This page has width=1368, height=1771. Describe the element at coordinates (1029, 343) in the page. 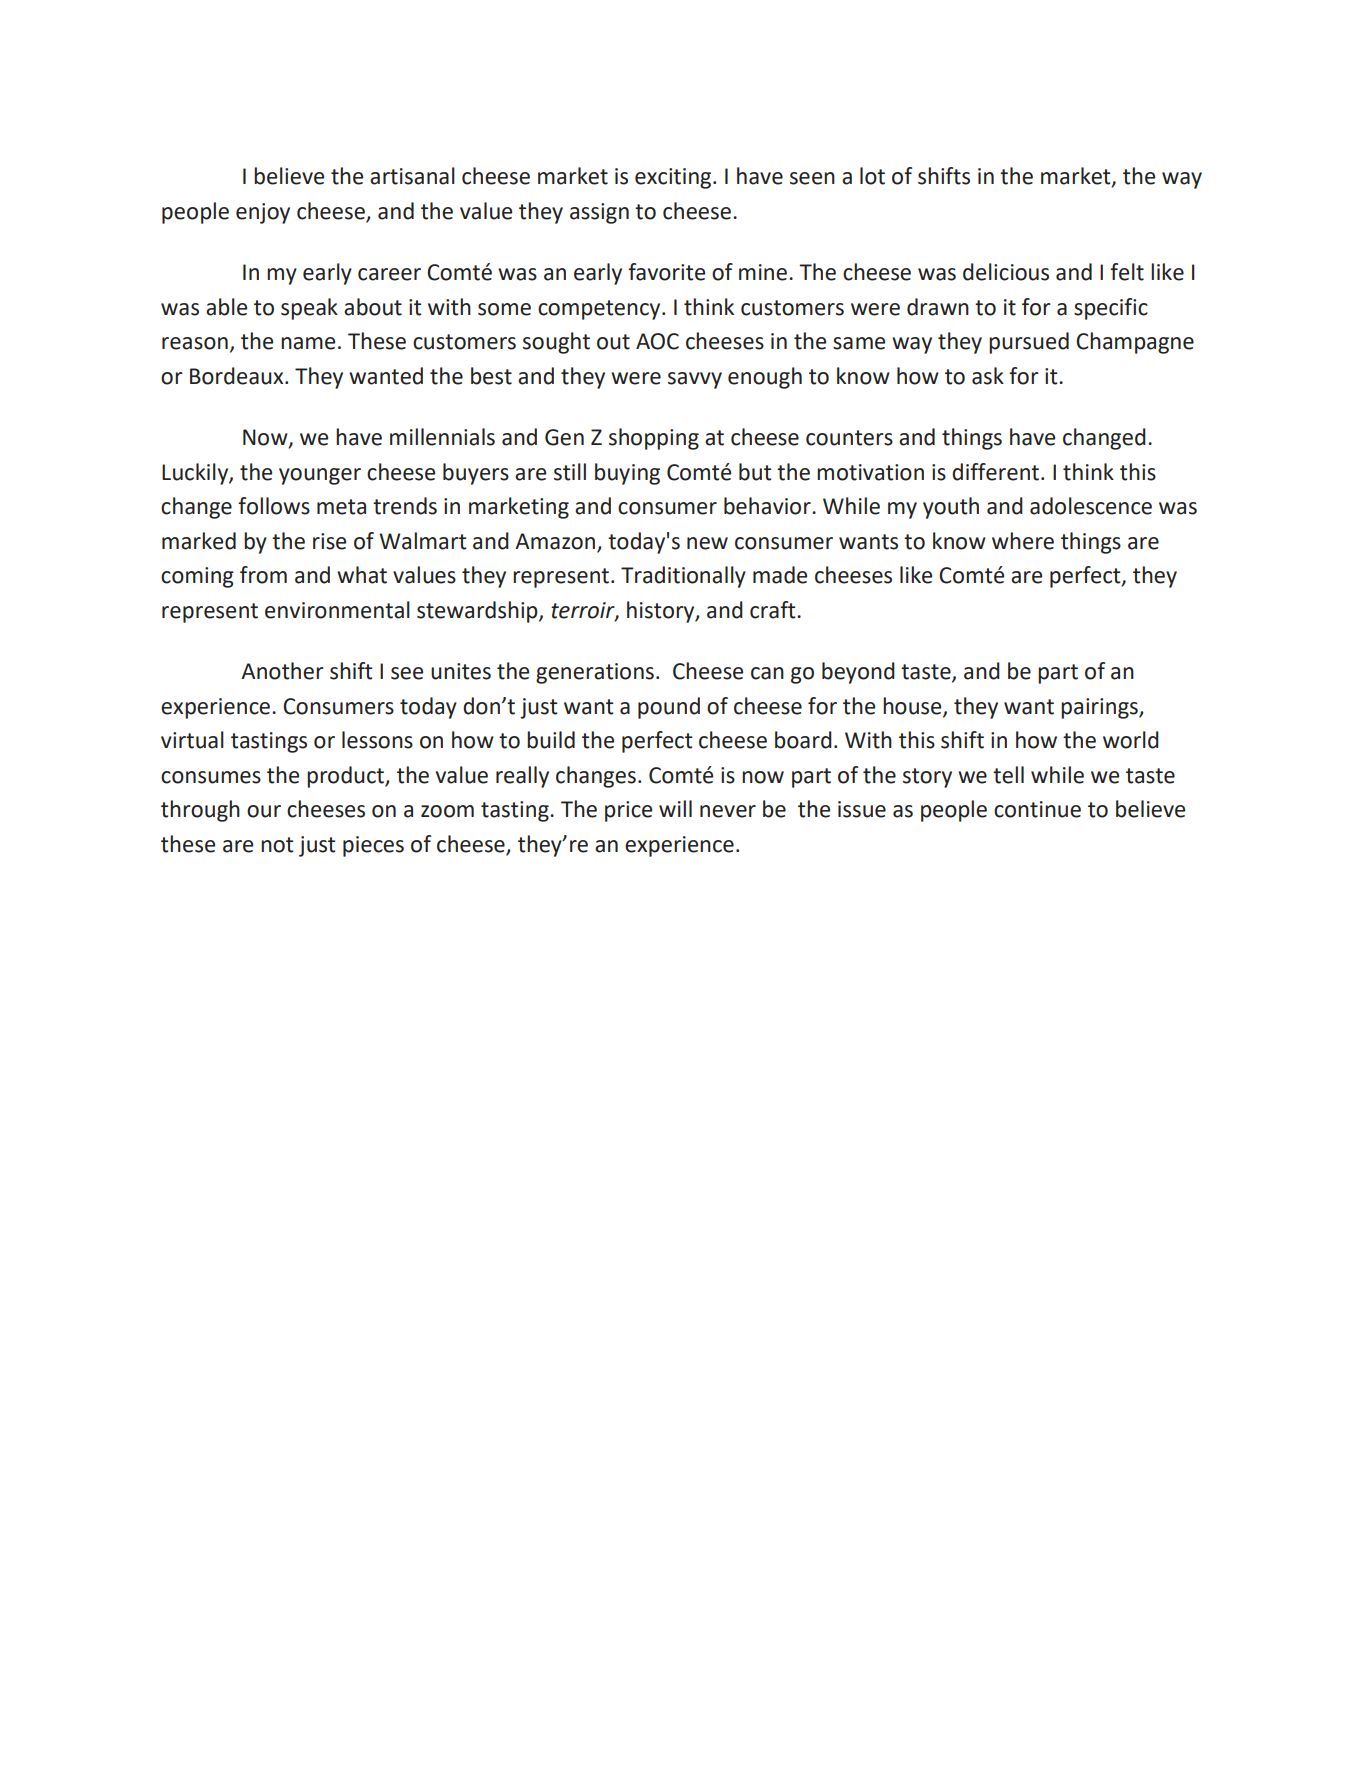

I see `pursued` at that location.
